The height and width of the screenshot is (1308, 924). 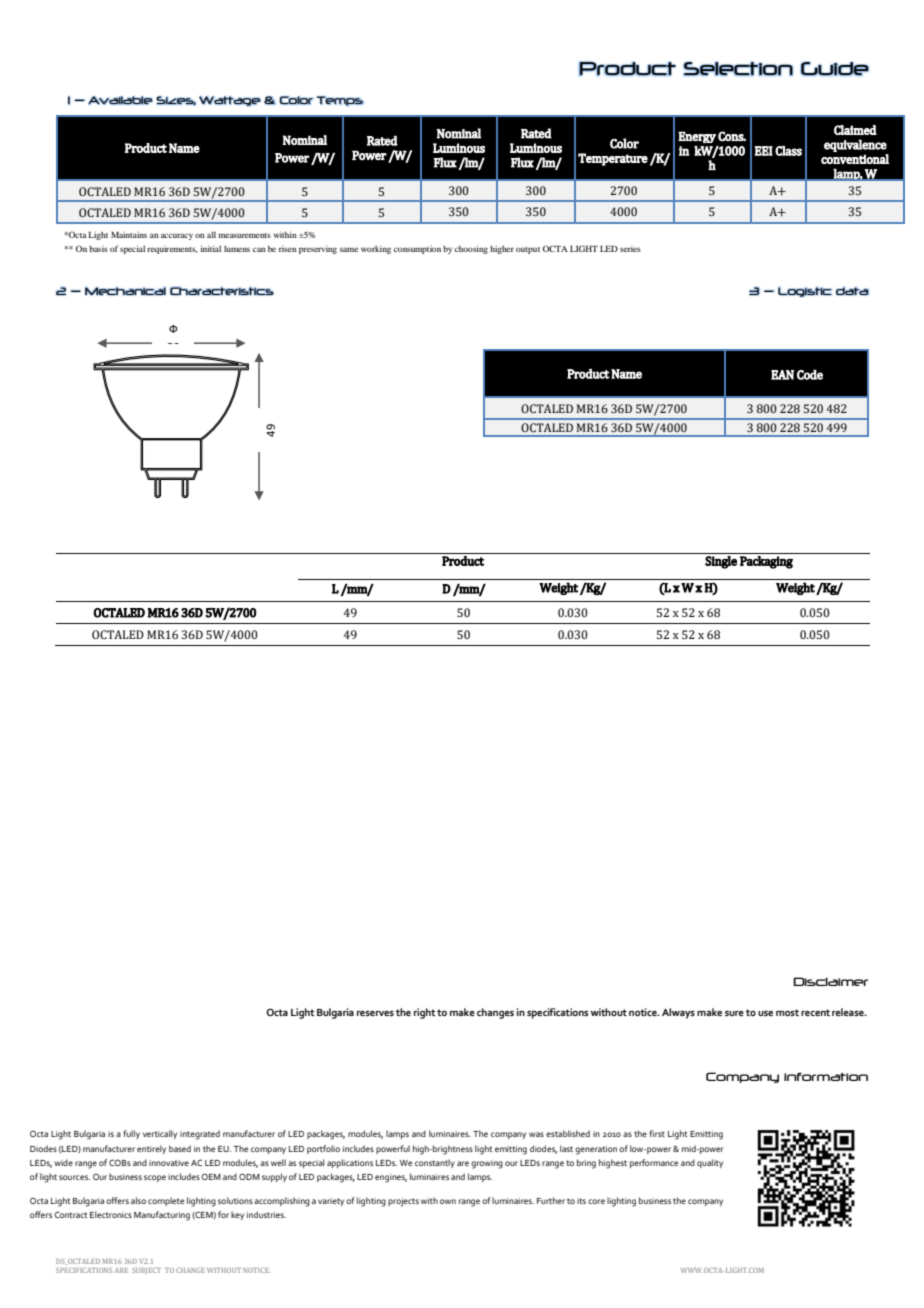 What do you see at coordinates (678, 1013) in the screenshot?
I see `Always` at bounding box center [678, 1013].
